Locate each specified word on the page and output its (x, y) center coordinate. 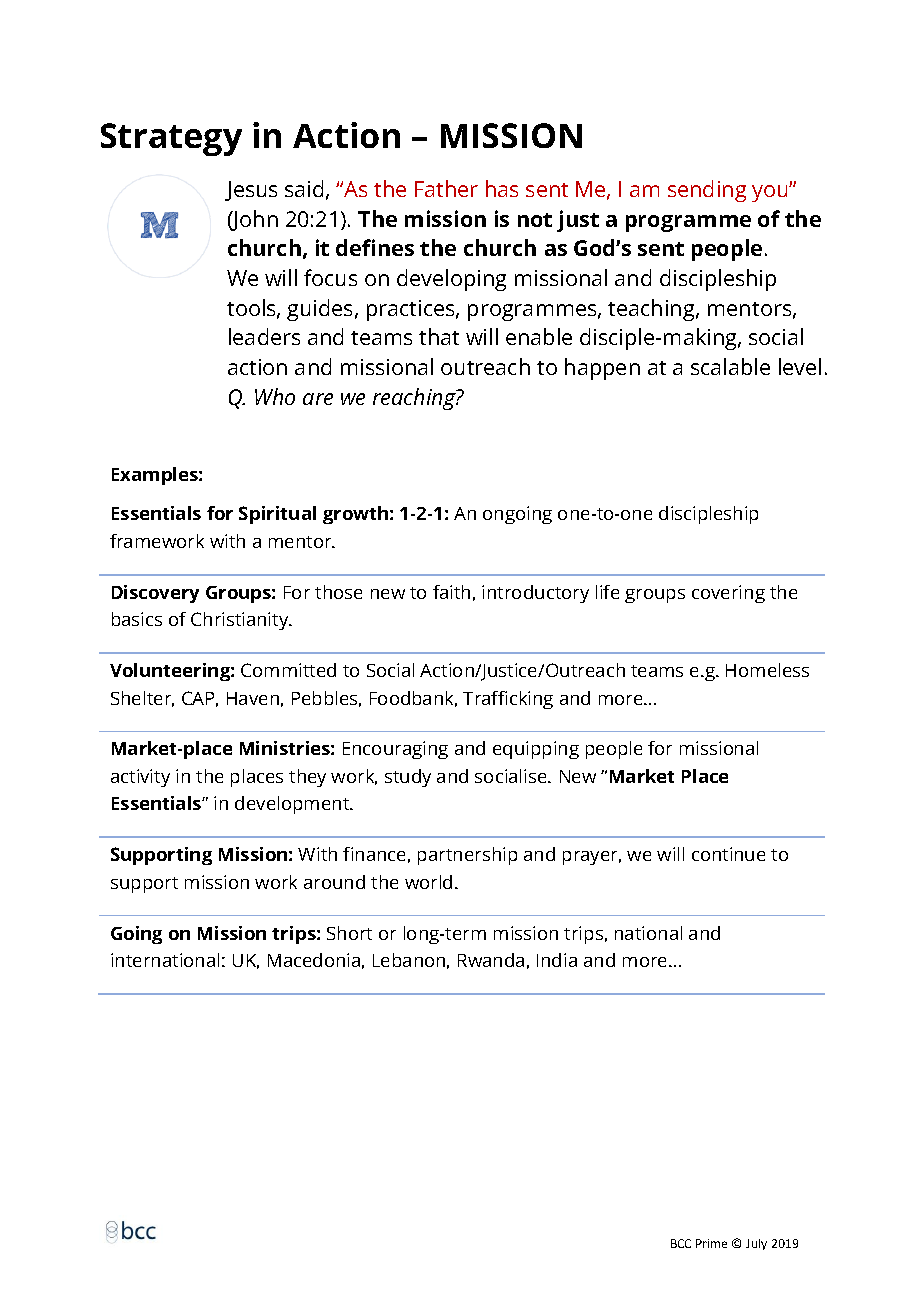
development (293, 805)
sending (707, 191)
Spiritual (277, 515)
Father (446, 188)
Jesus (251, 191)
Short (349, 933)
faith (451, 592)
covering (728, 594)
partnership (467, 856)
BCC (681, 1243)
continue (728, 854)
